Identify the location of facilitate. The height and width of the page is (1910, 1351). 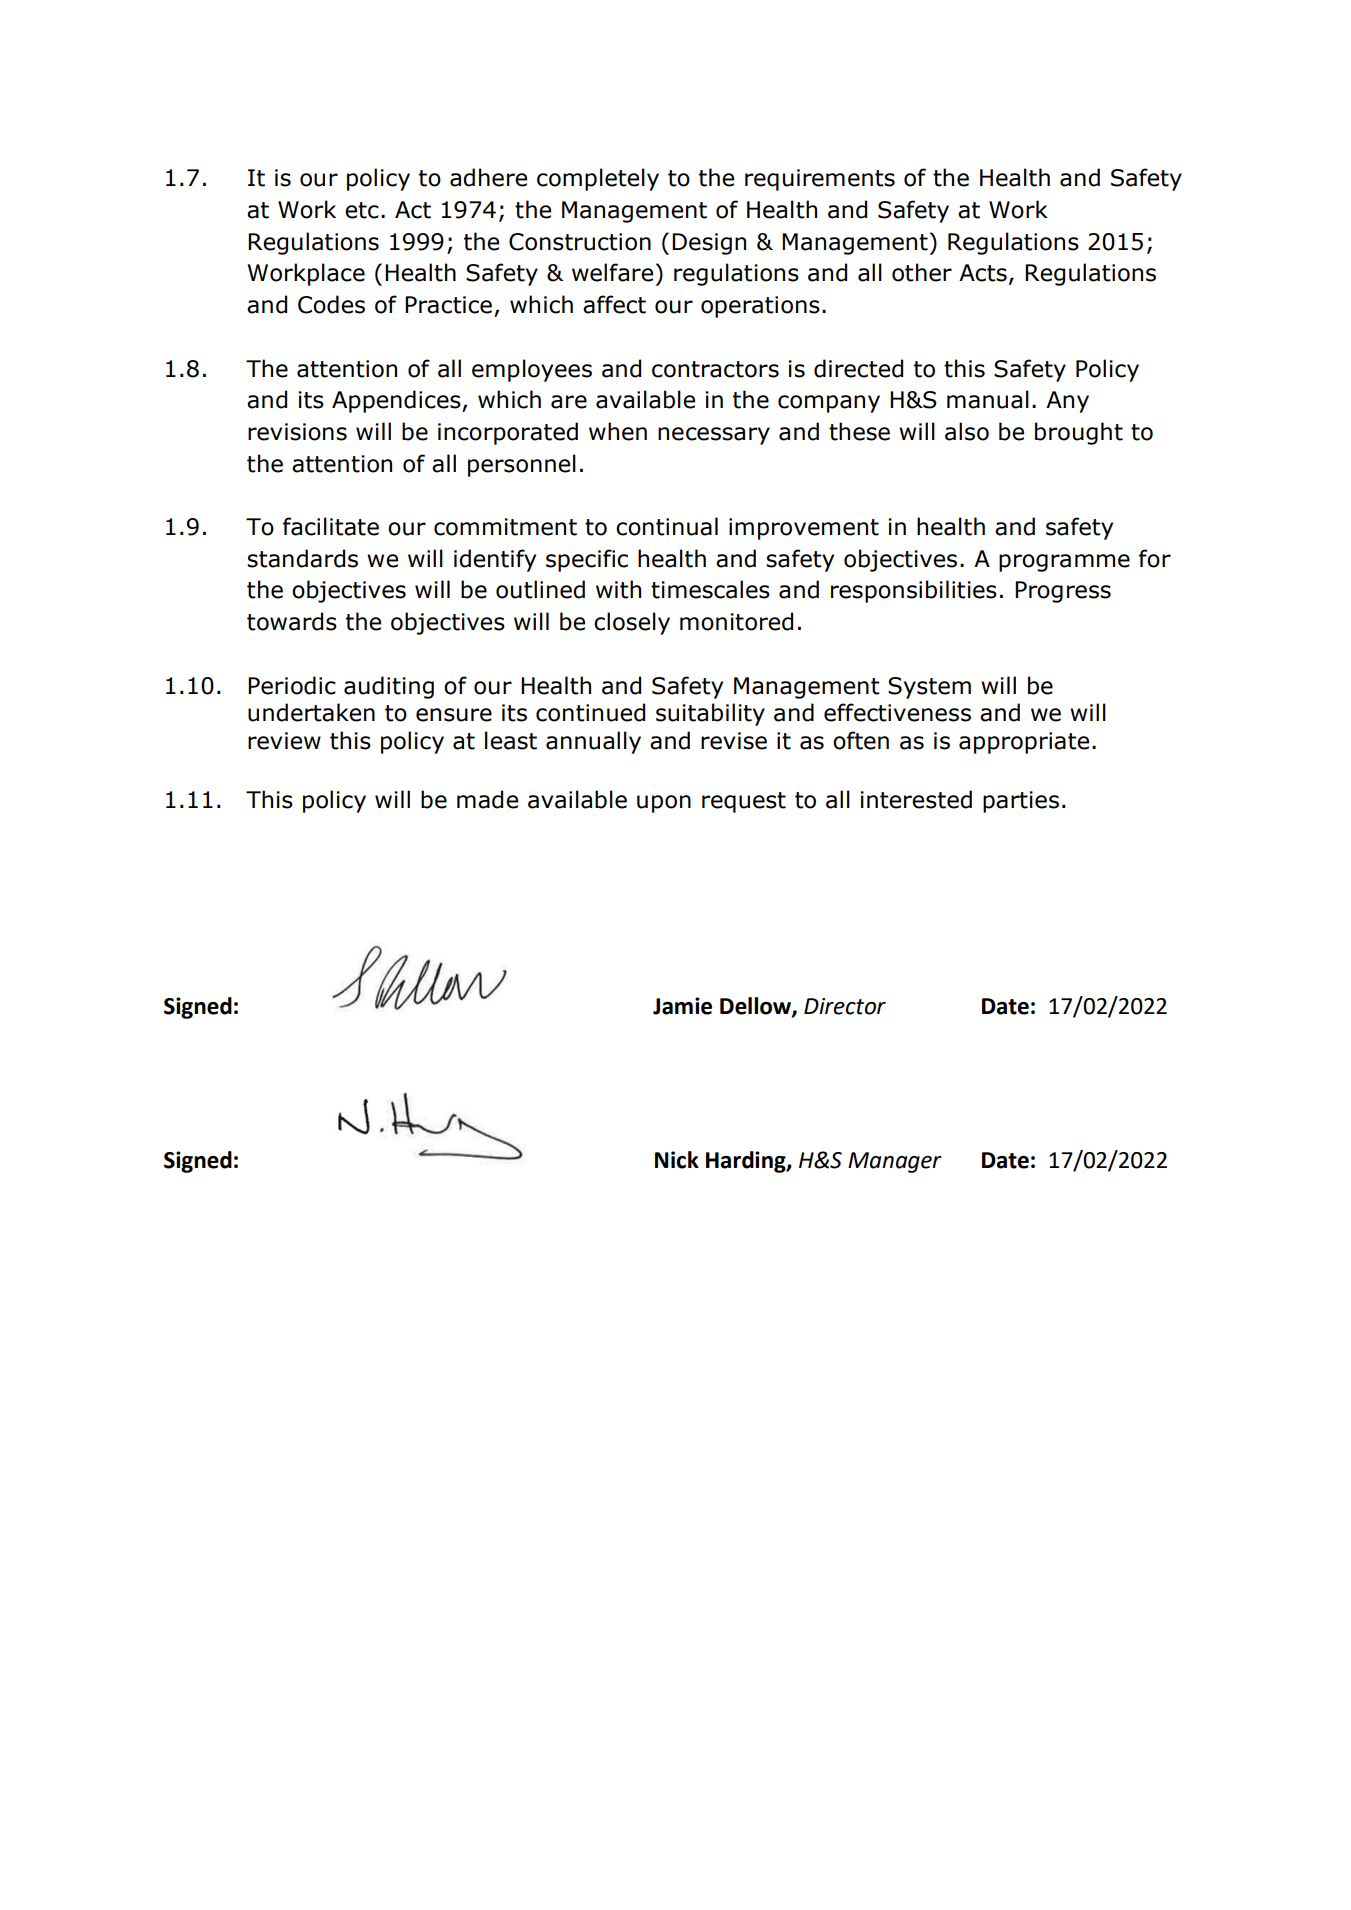
(331, 526).
